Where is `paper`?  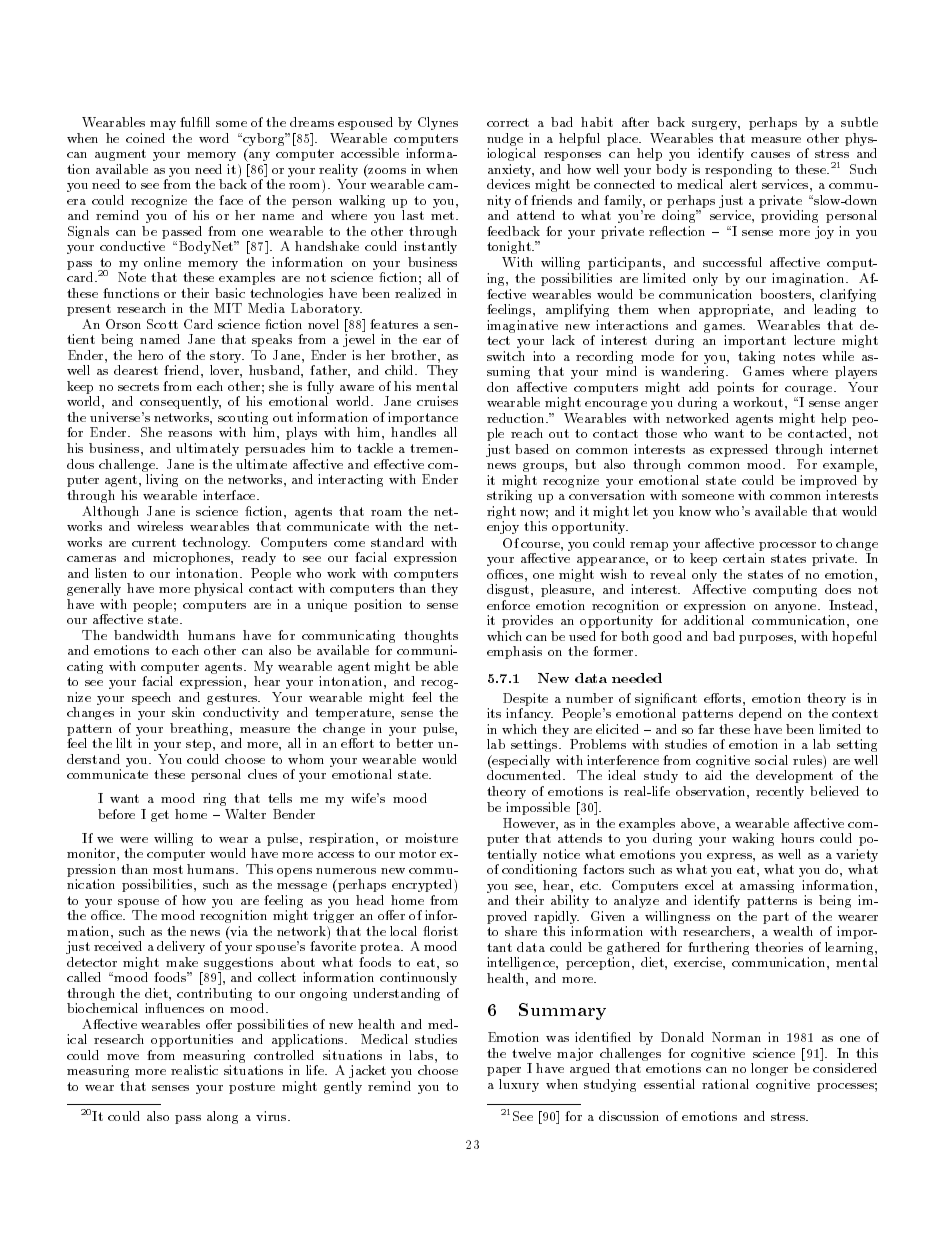
paper is located at coordinates (504, 1071).
